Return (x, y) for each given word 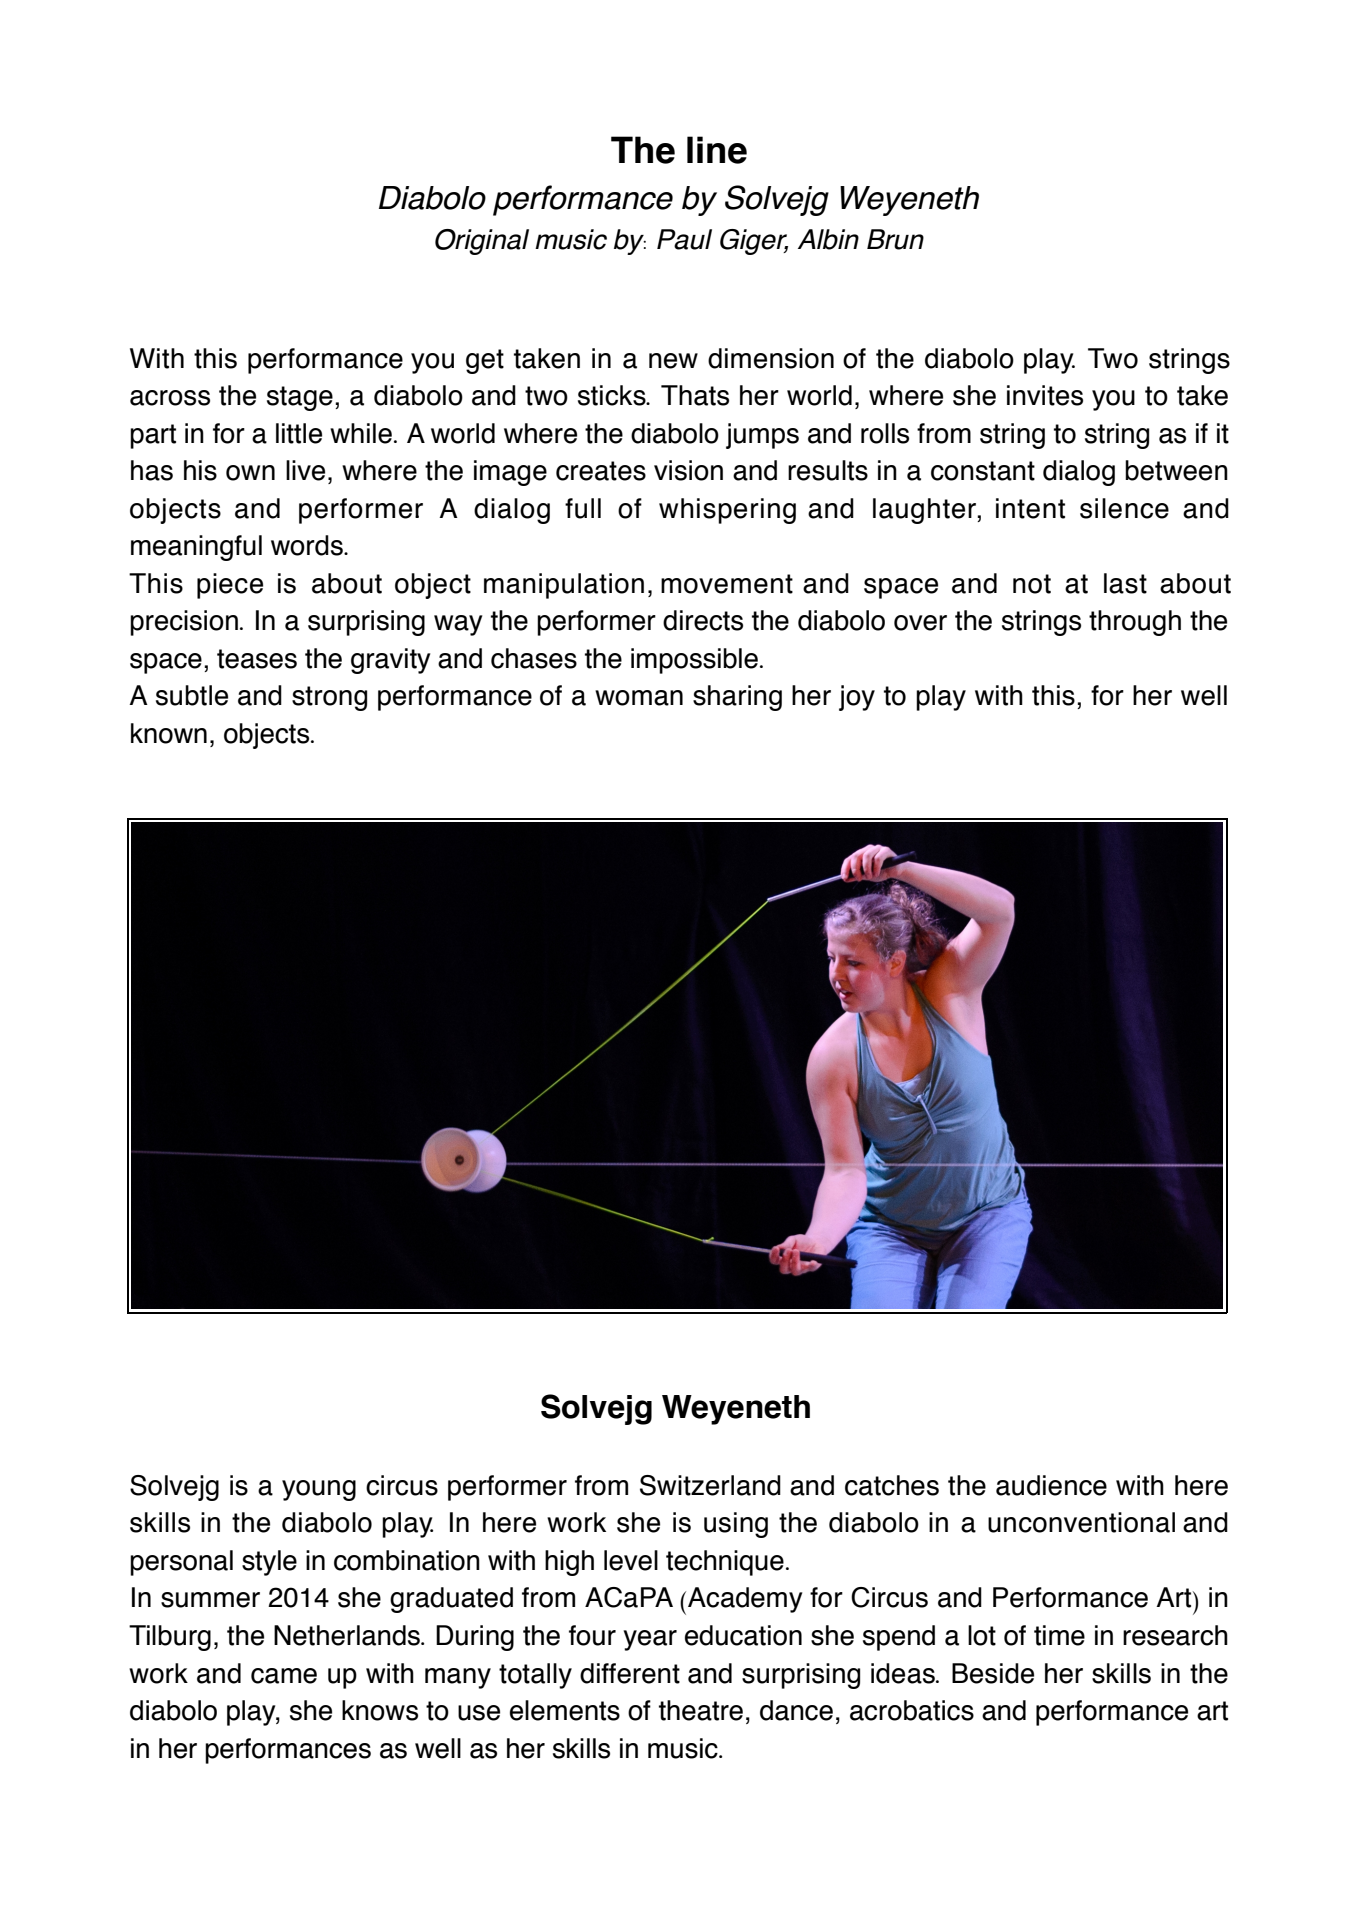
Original (482, 242)
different (630, 1673)
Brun (895, 239)
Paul (684, 239)
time (1059, 1635)
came (284, 1676)
